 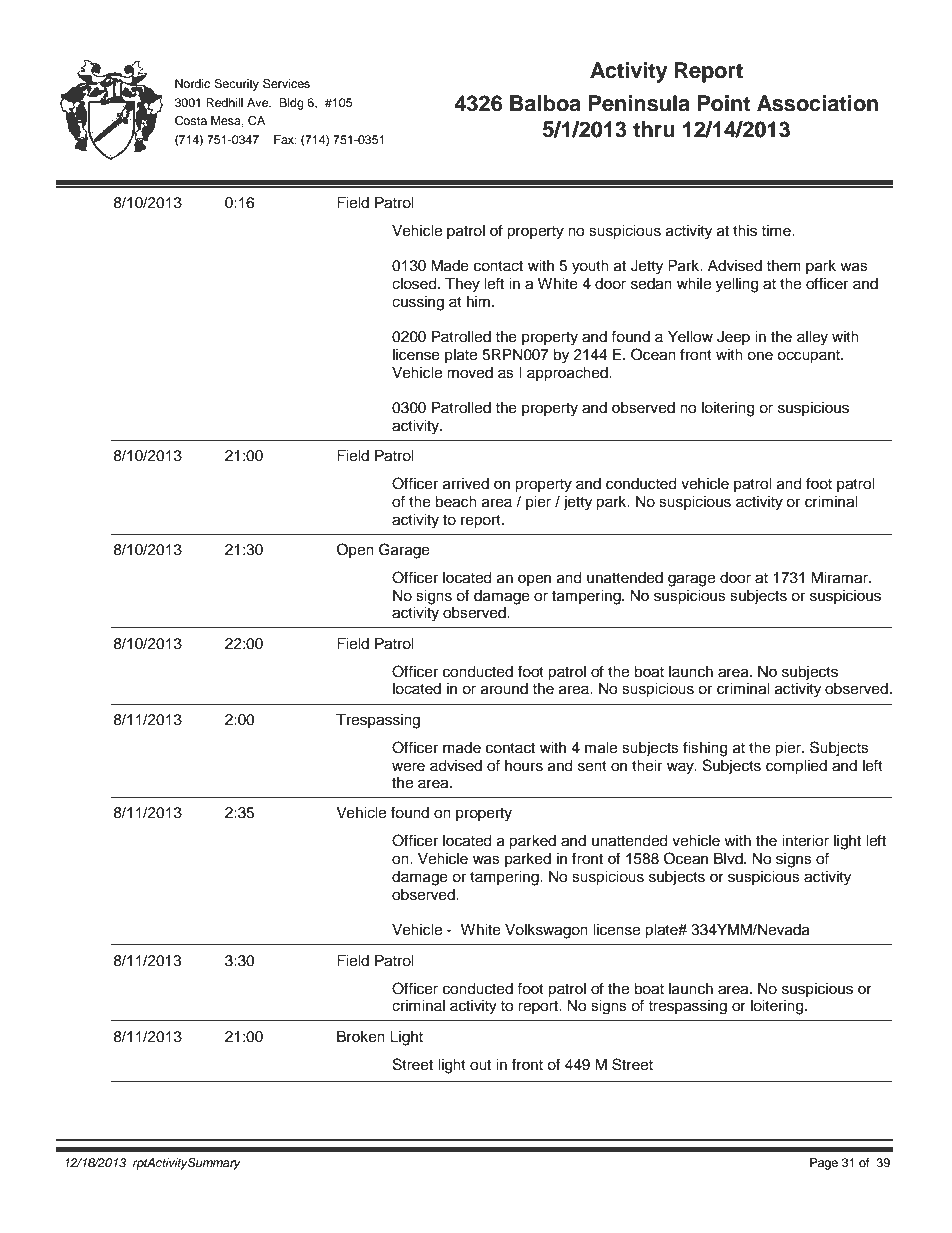 What do you see at coordinates (760, 356) in the page?
I see `one` at bounding box center [760, 356].
